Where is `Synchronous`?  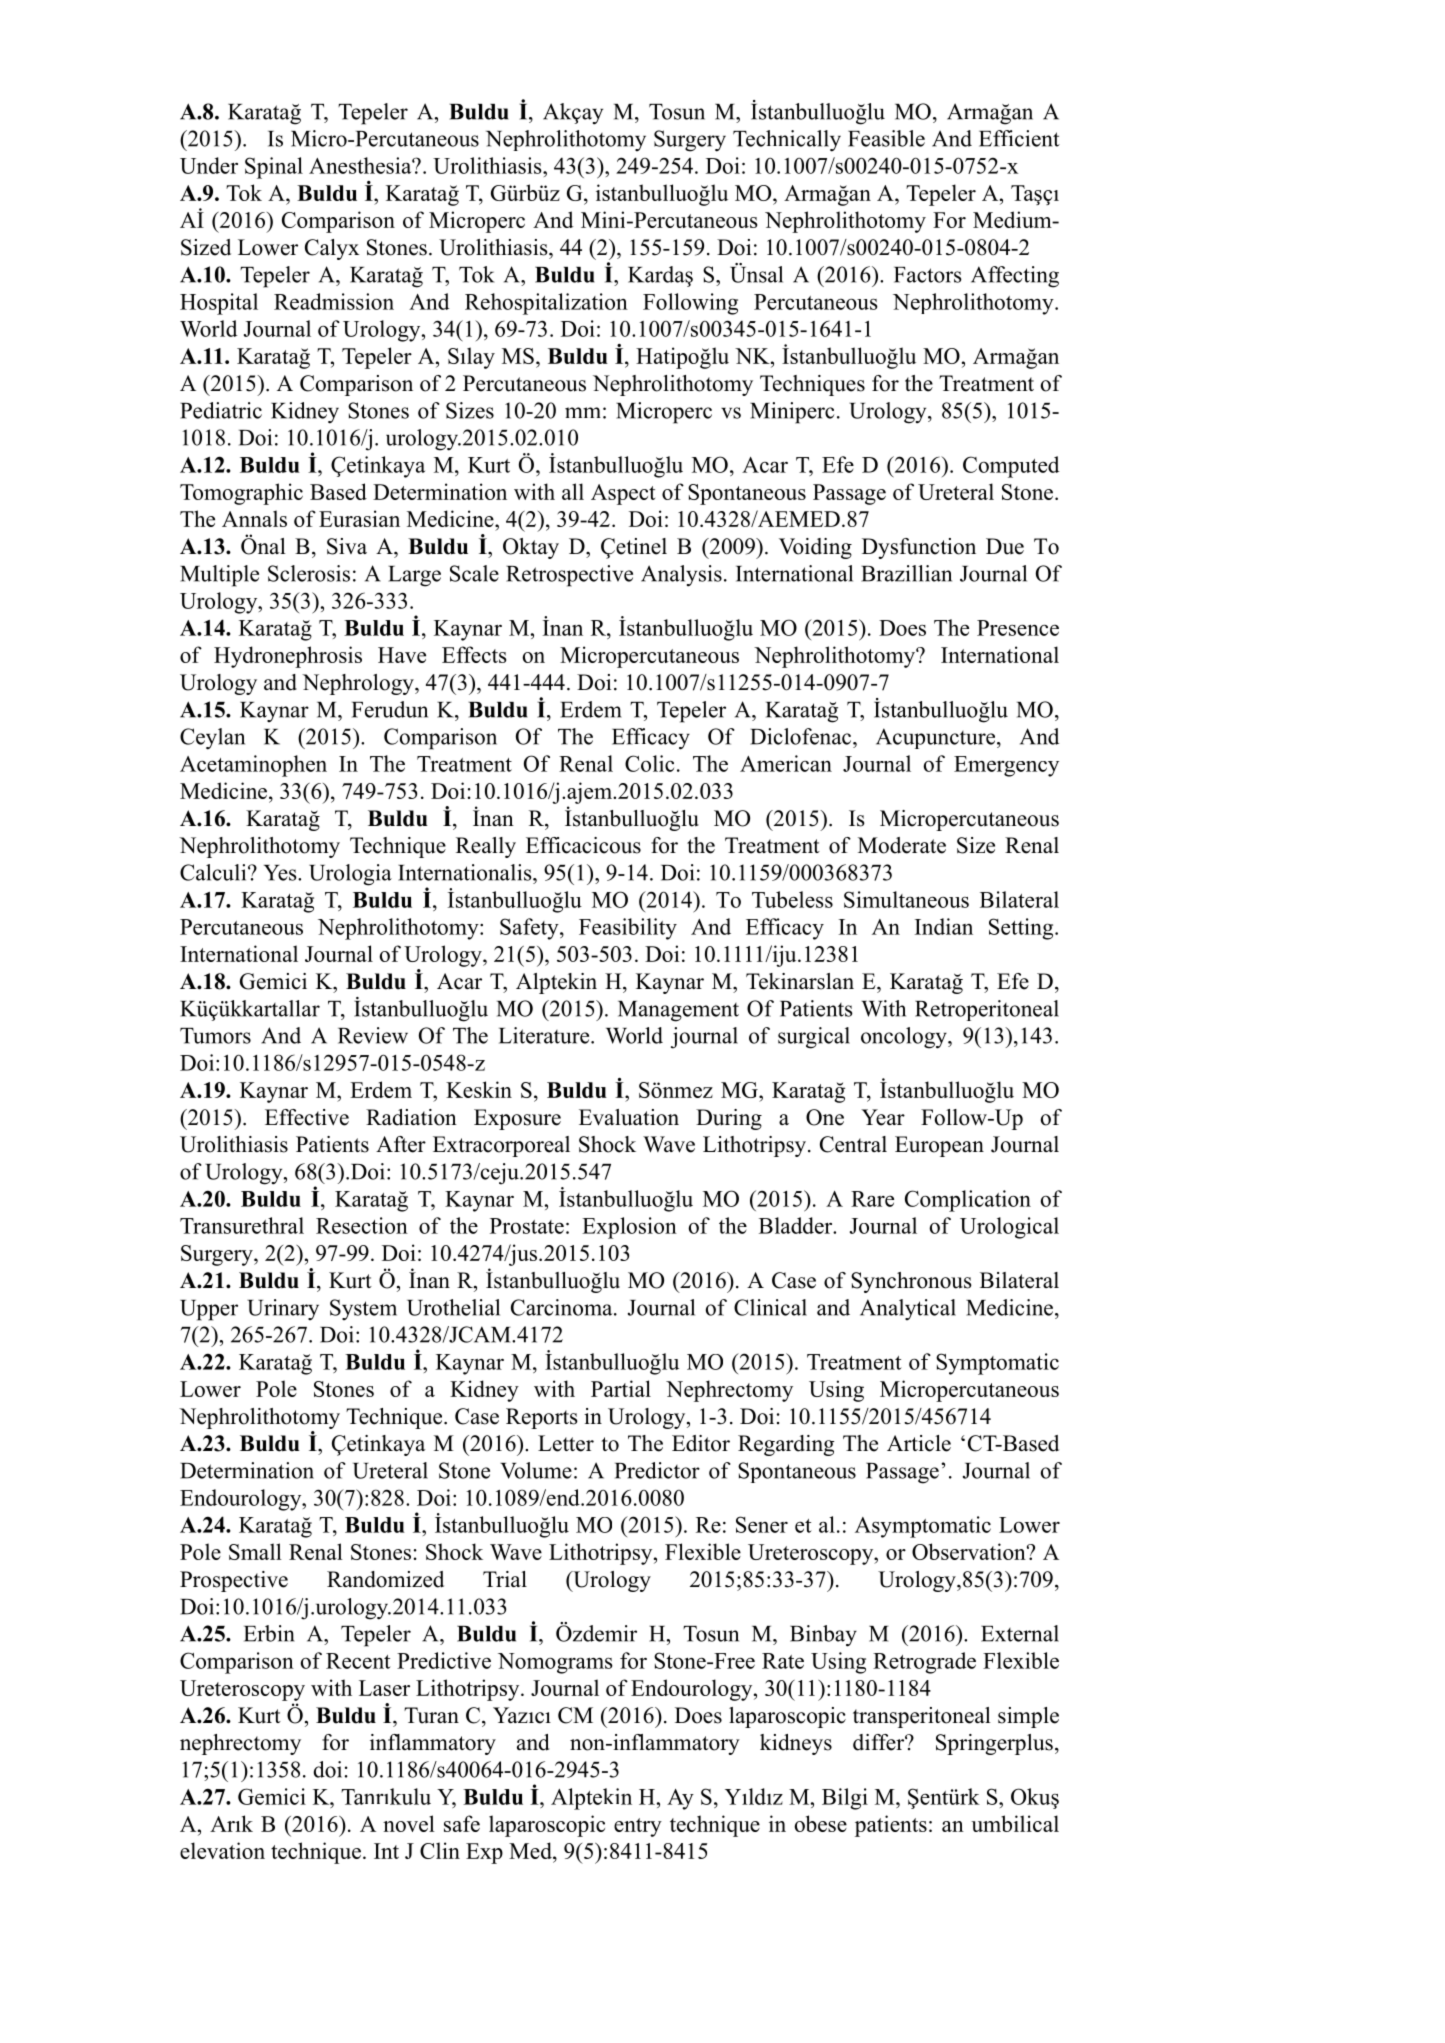
Synchronous is located at coordinates (911, 1282).
